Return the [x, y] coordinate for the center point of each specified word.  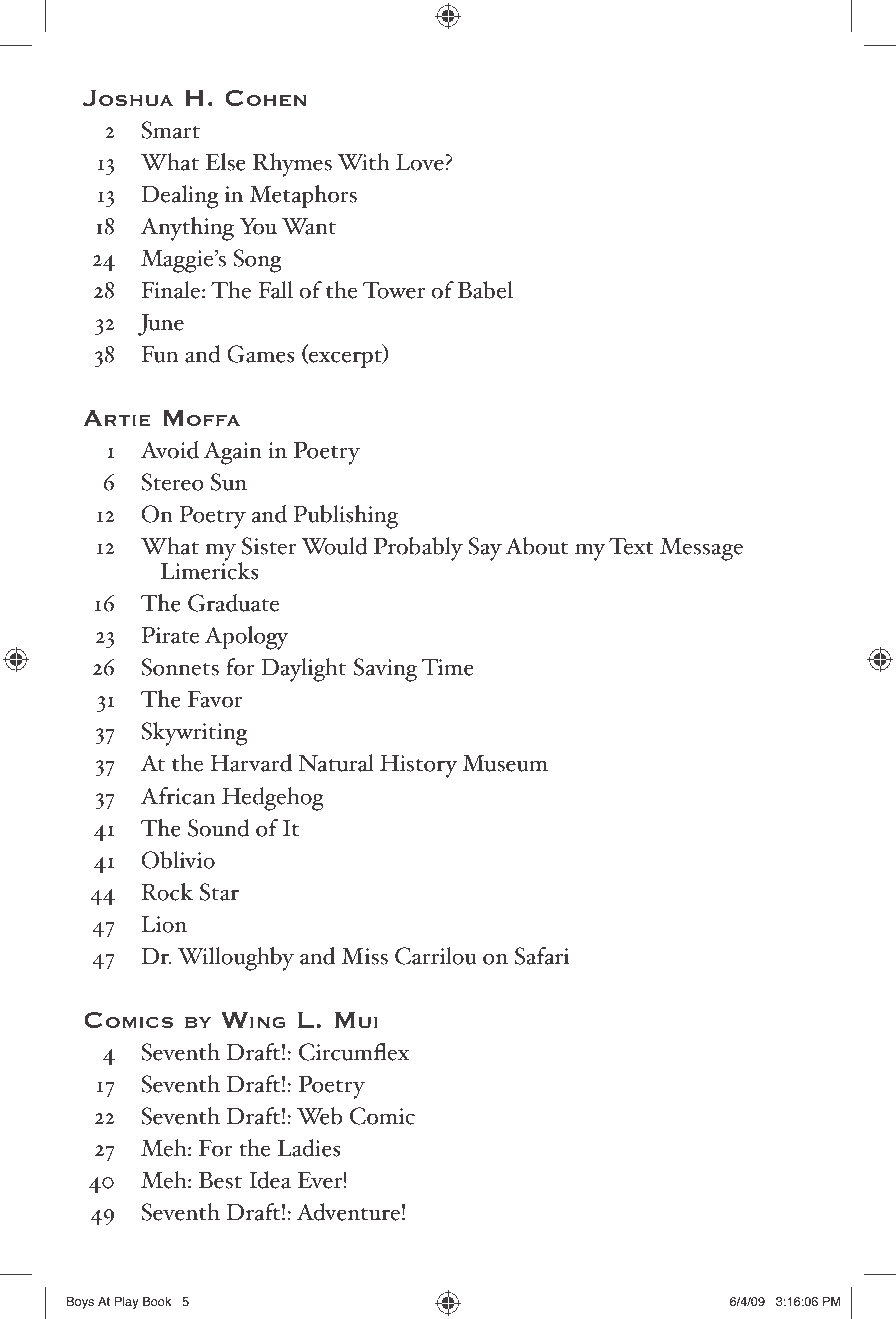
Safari [542, 956]
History [418, 766]
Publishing [345, 517]
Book [157, 1302]
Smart [170, 130]
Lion [164, 924]
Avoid [170, 450]
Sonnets [180, 667]
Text [631, 546]
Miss [364, 956]
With [363, 162]
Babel [485, 290]
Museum [505, 763]
